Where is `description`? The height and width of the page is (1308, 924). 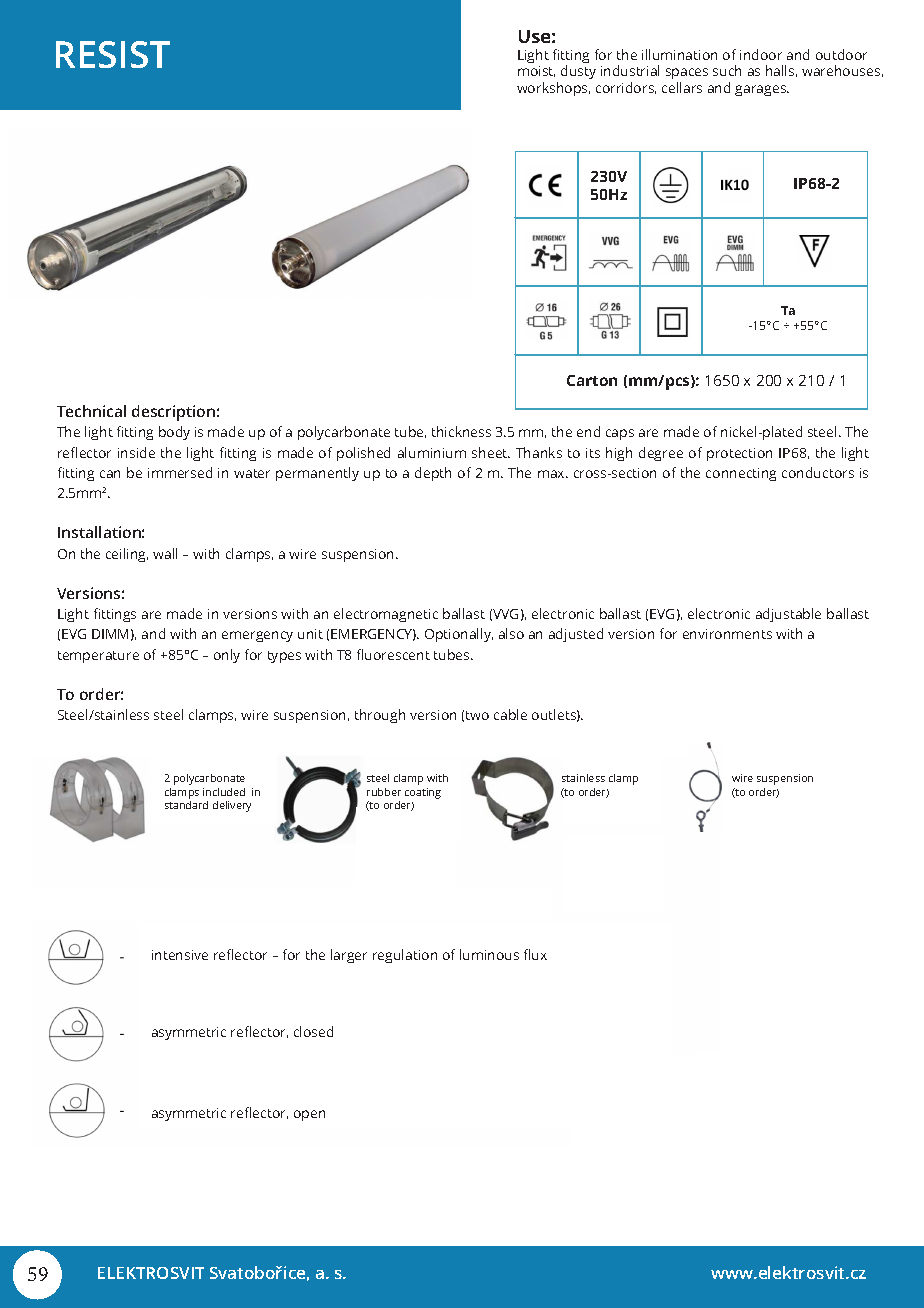
description is located at coordinates (173, 413).
